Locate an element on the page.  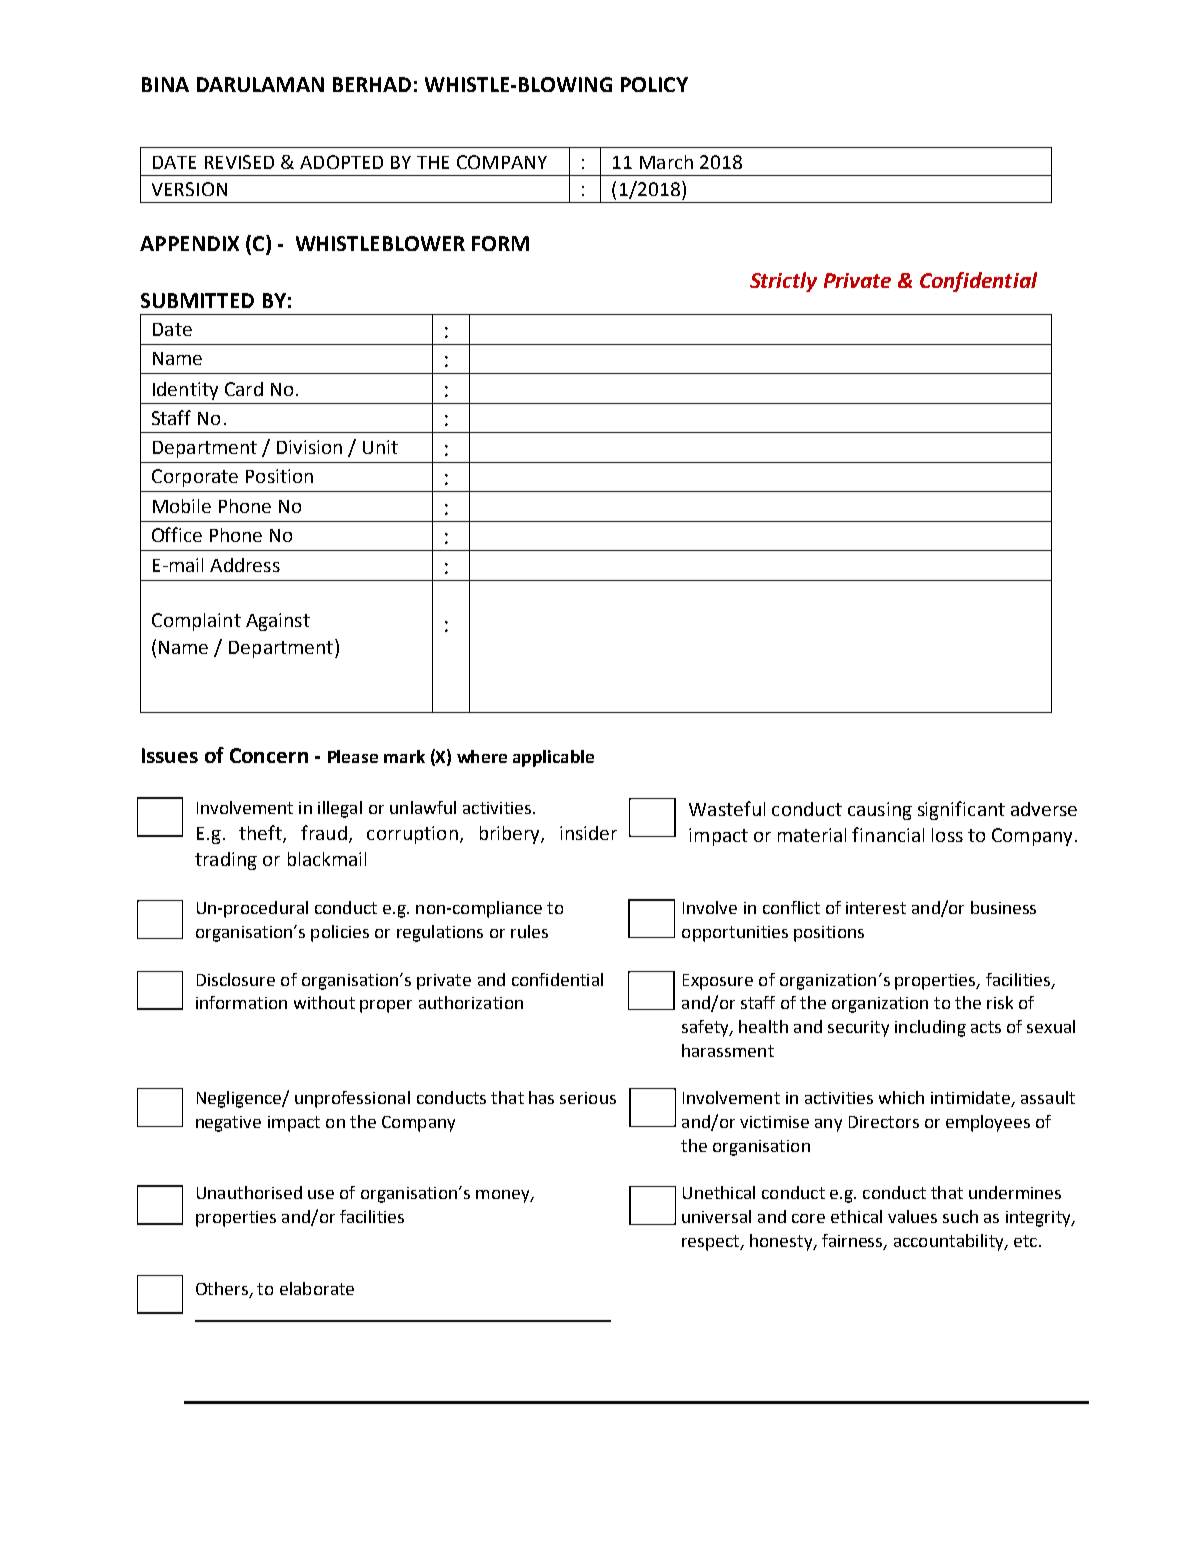
Card is located at coordinates (244, 389).
